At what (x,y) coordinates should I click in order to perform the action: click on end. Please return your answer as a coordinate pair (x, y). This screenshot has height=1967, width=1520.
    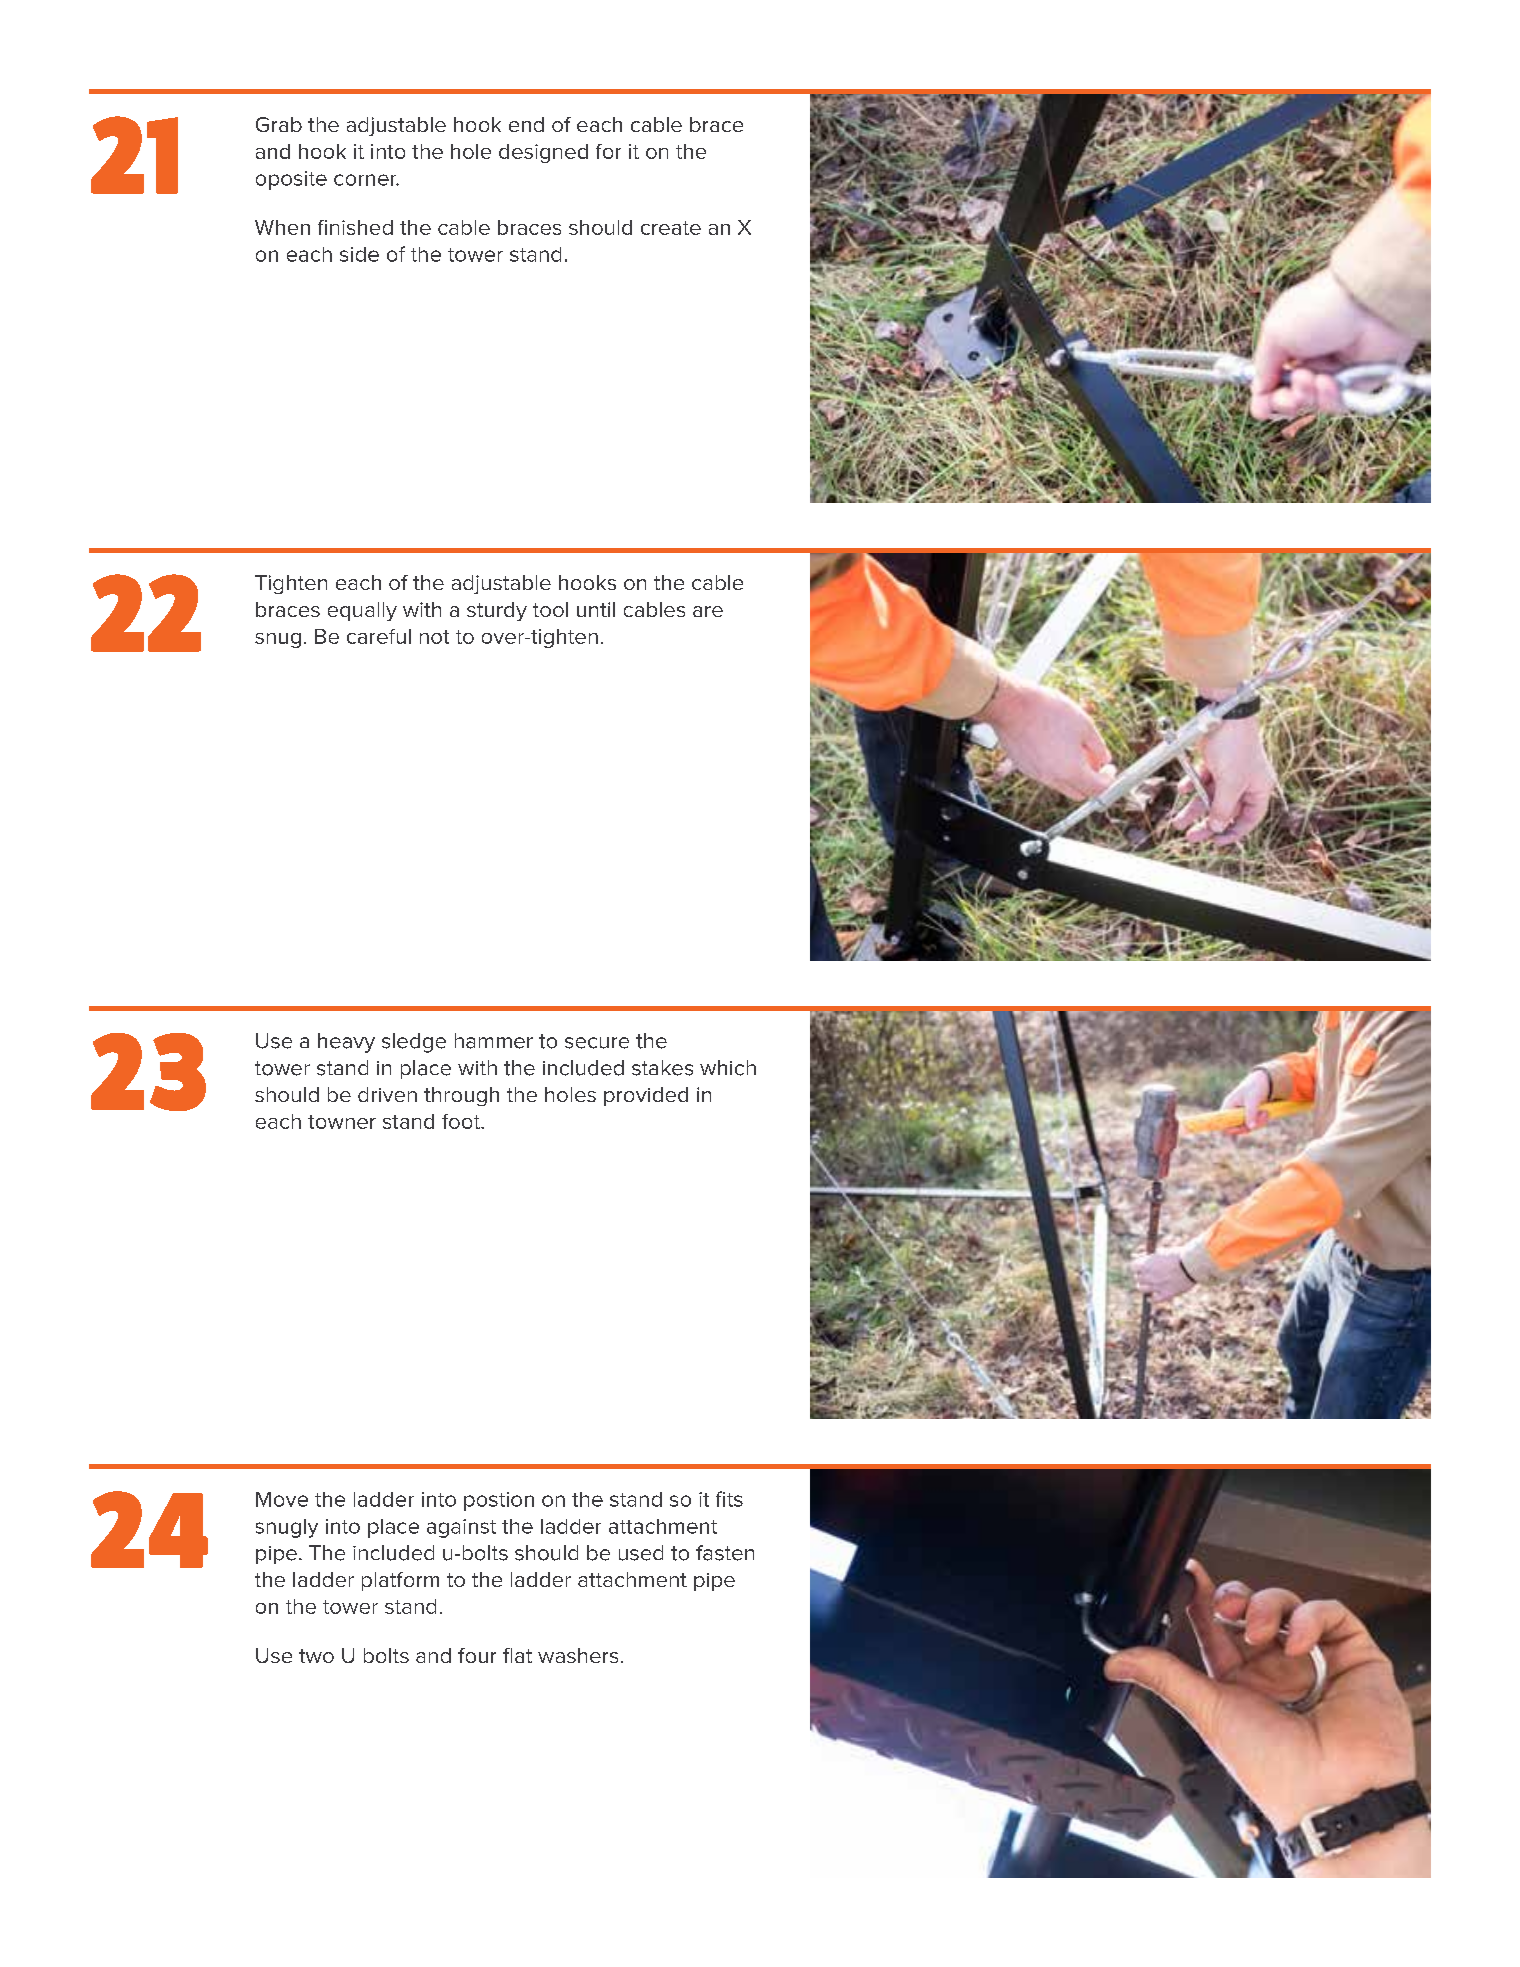
    Looking at the image, I should click on (526, 124).
